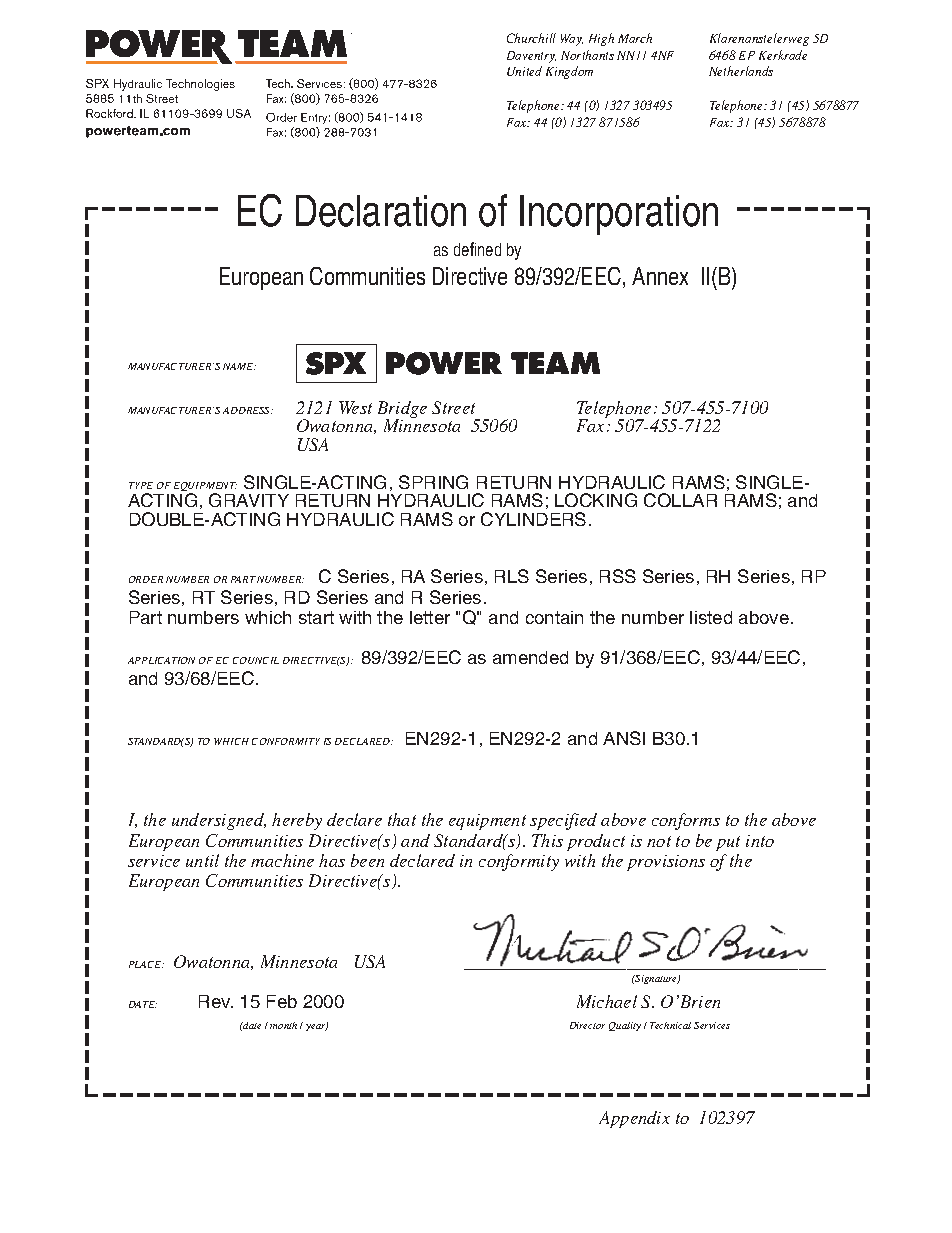 The width and height of the image is (952, 1233). Describe the element at coordinates (680, 500) in the image. I see `COLLAR` at that location.
